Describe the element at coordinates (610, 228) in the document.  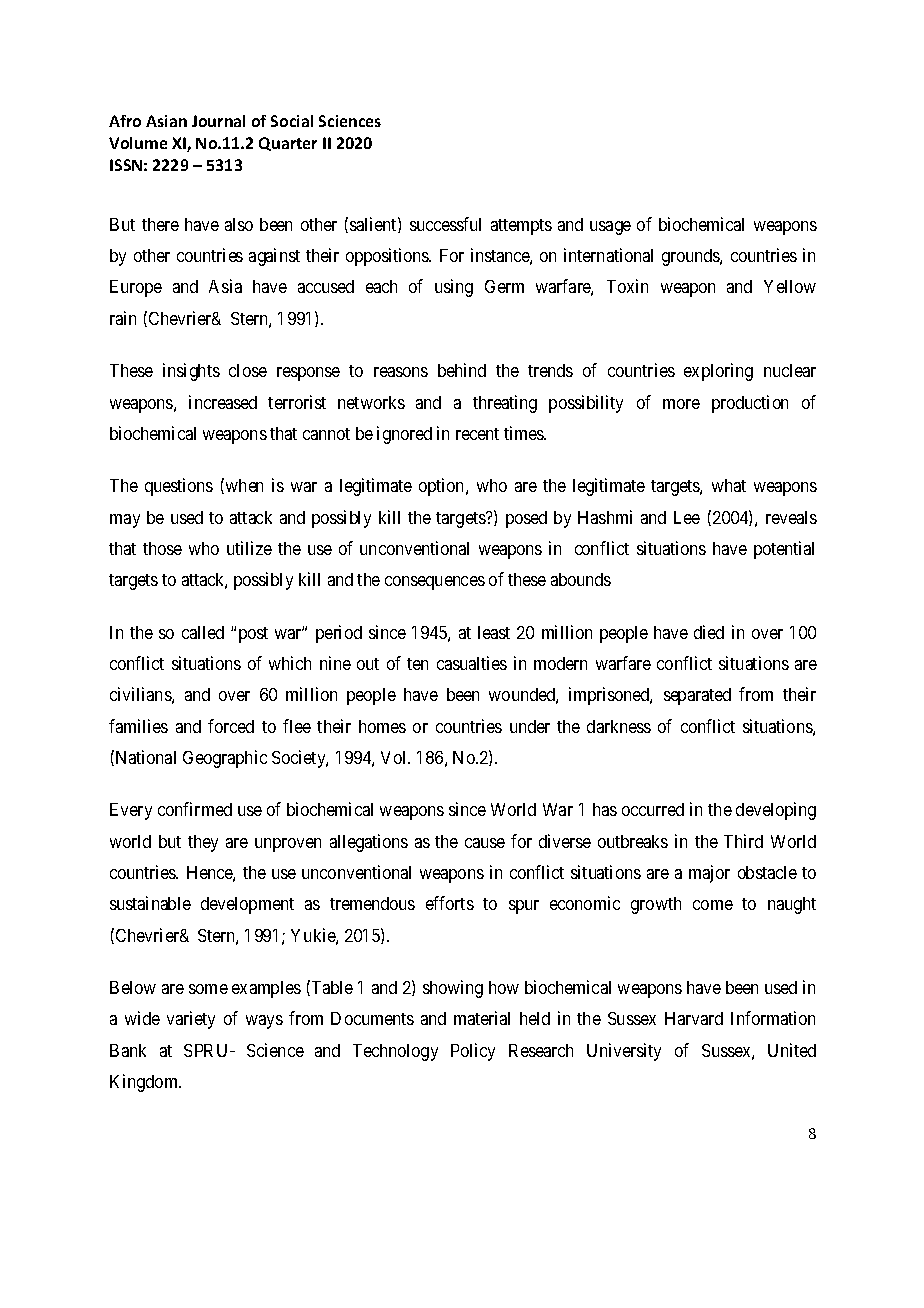
I see `usage` at that location.
